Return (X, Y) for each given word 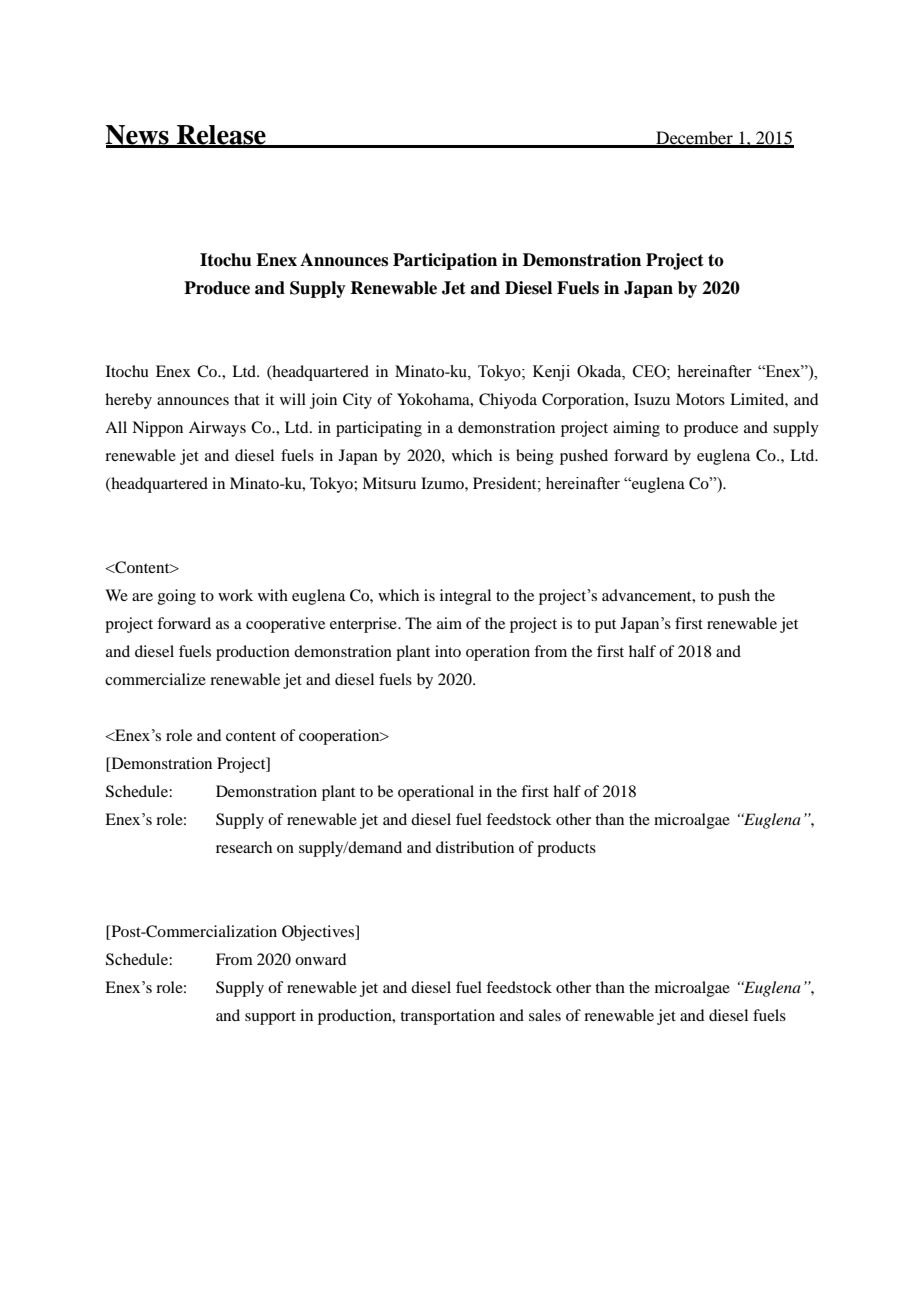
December (694, 139)
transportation (447, 1017)
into (448, 651)
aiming (636, 429)
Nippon (157, 429)
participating (379, 429)
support (270, 1018)
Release (221, 136)
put (605, 626)
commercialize (155, 679)
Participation (445, 261)
